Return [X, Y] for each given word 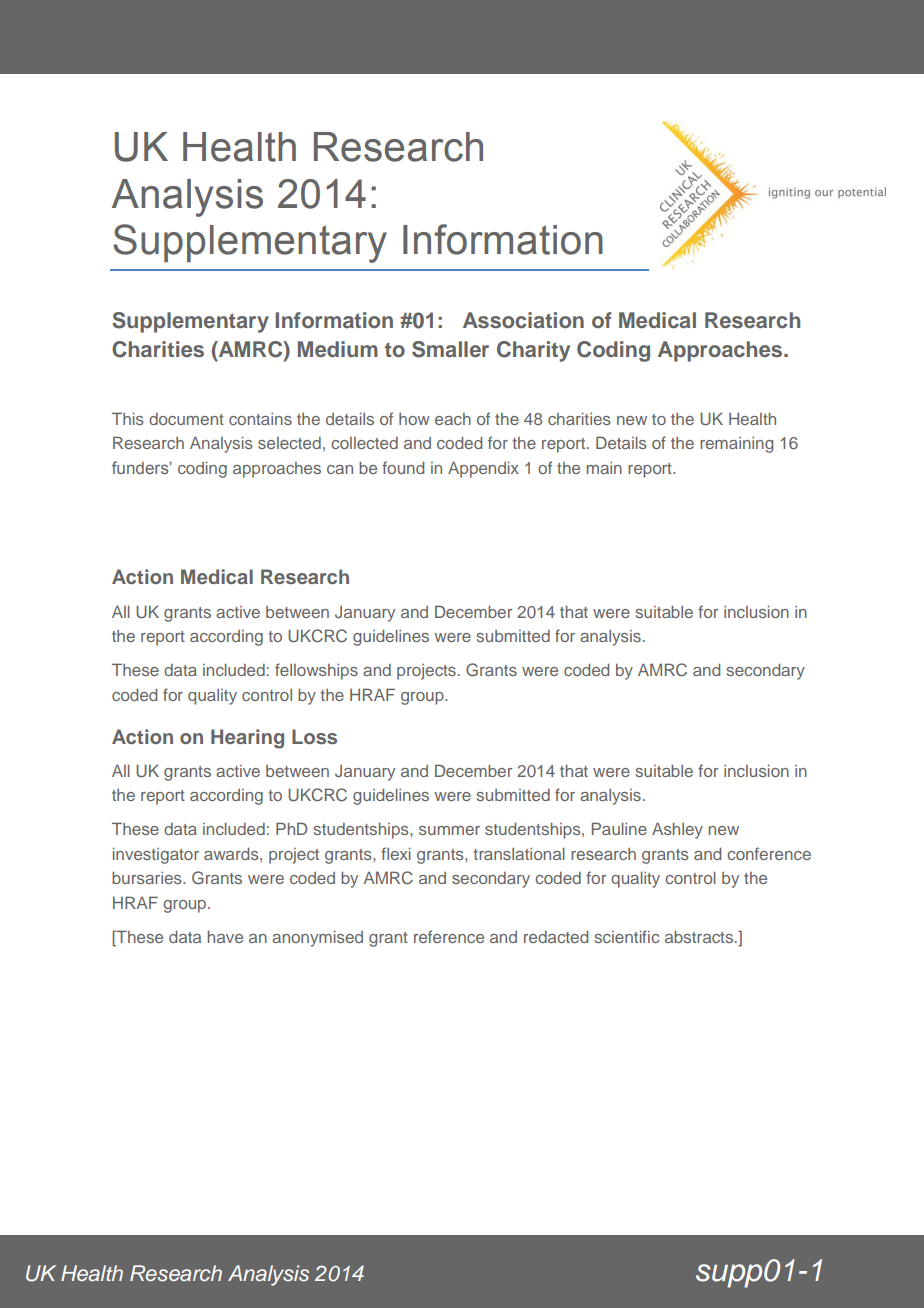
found [403, 467]
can [340, 469]
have [225, 936]
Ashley [677, 830]
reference [449, 936]
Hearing [247, 739]
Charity [533, 351]
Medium [338, 349]
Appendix [483, 469]
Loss [314, 736]
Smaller [450, 349]
